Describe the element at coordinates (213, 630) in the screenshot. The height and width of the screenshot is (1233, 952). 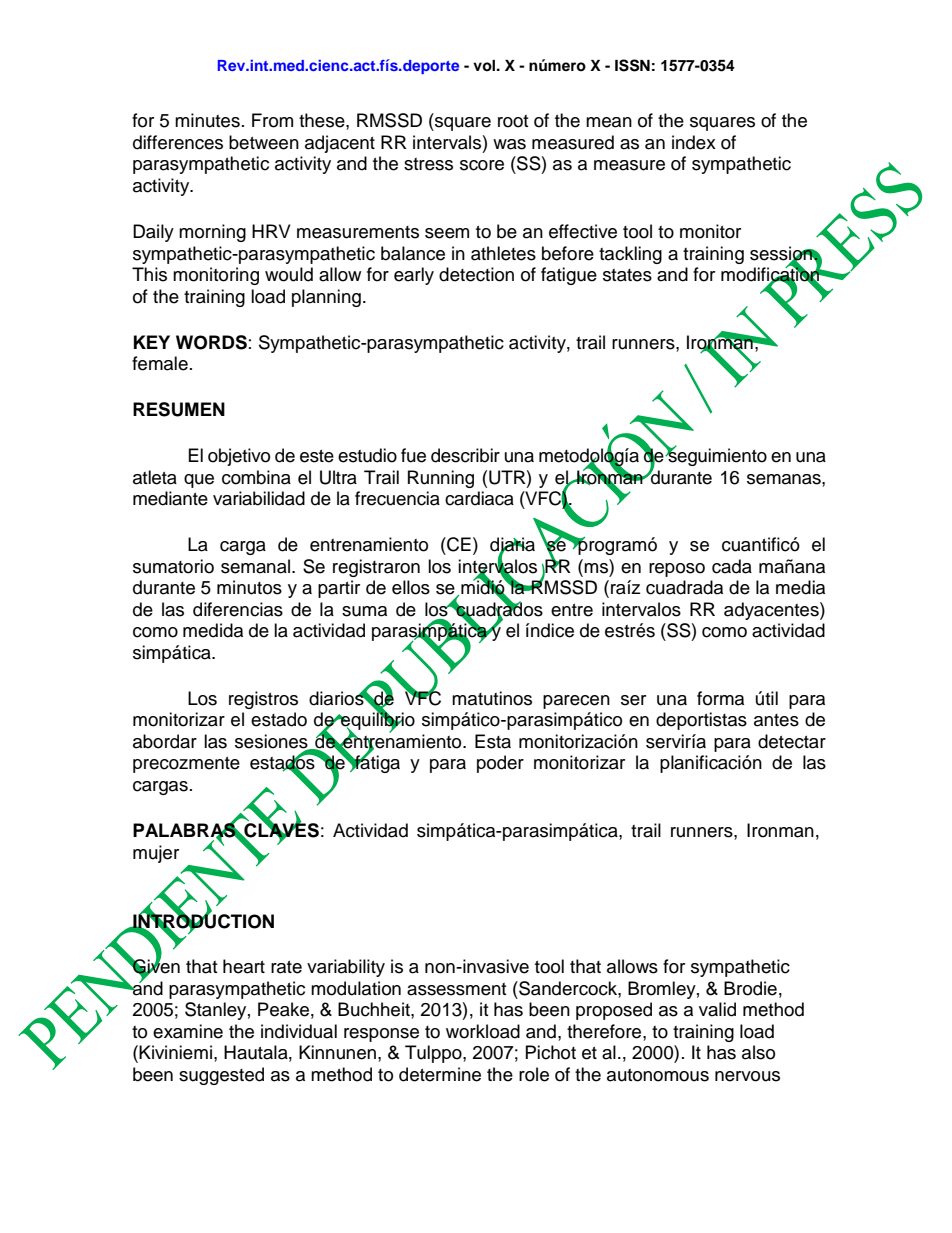
I see `medida` at that location.
